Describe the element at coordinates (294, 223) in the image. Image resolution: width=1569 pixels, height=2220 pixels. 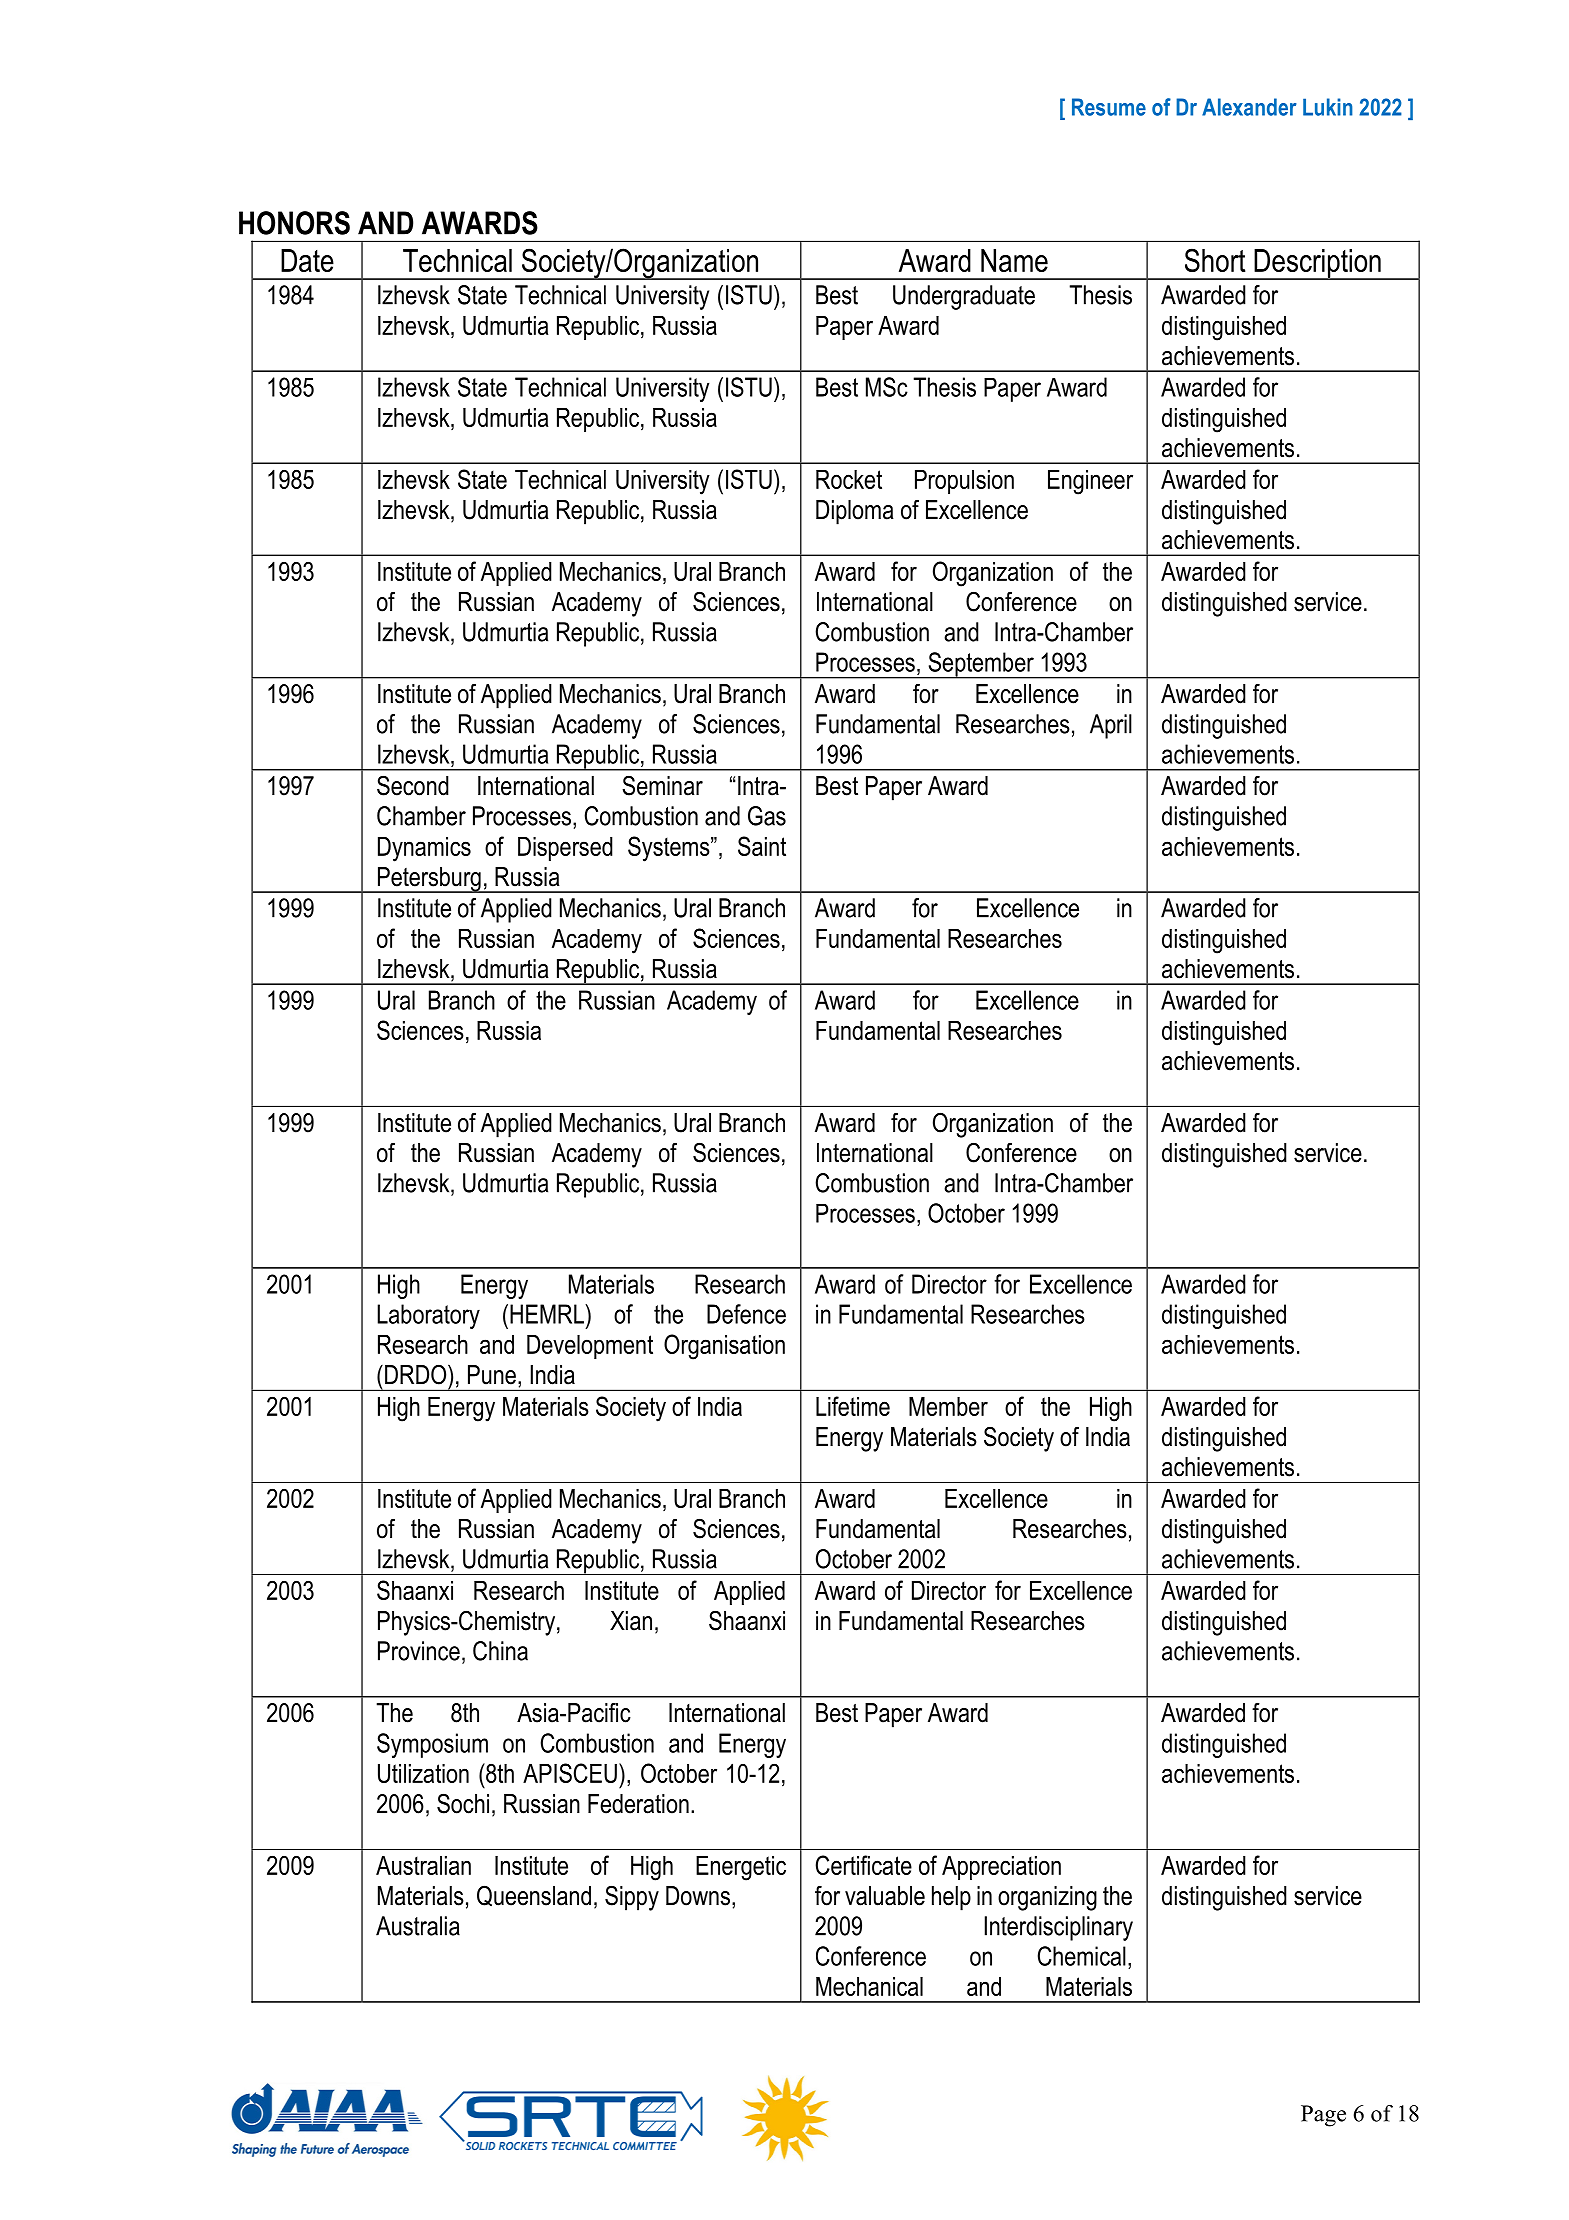
I see `HONORS` at that location.
